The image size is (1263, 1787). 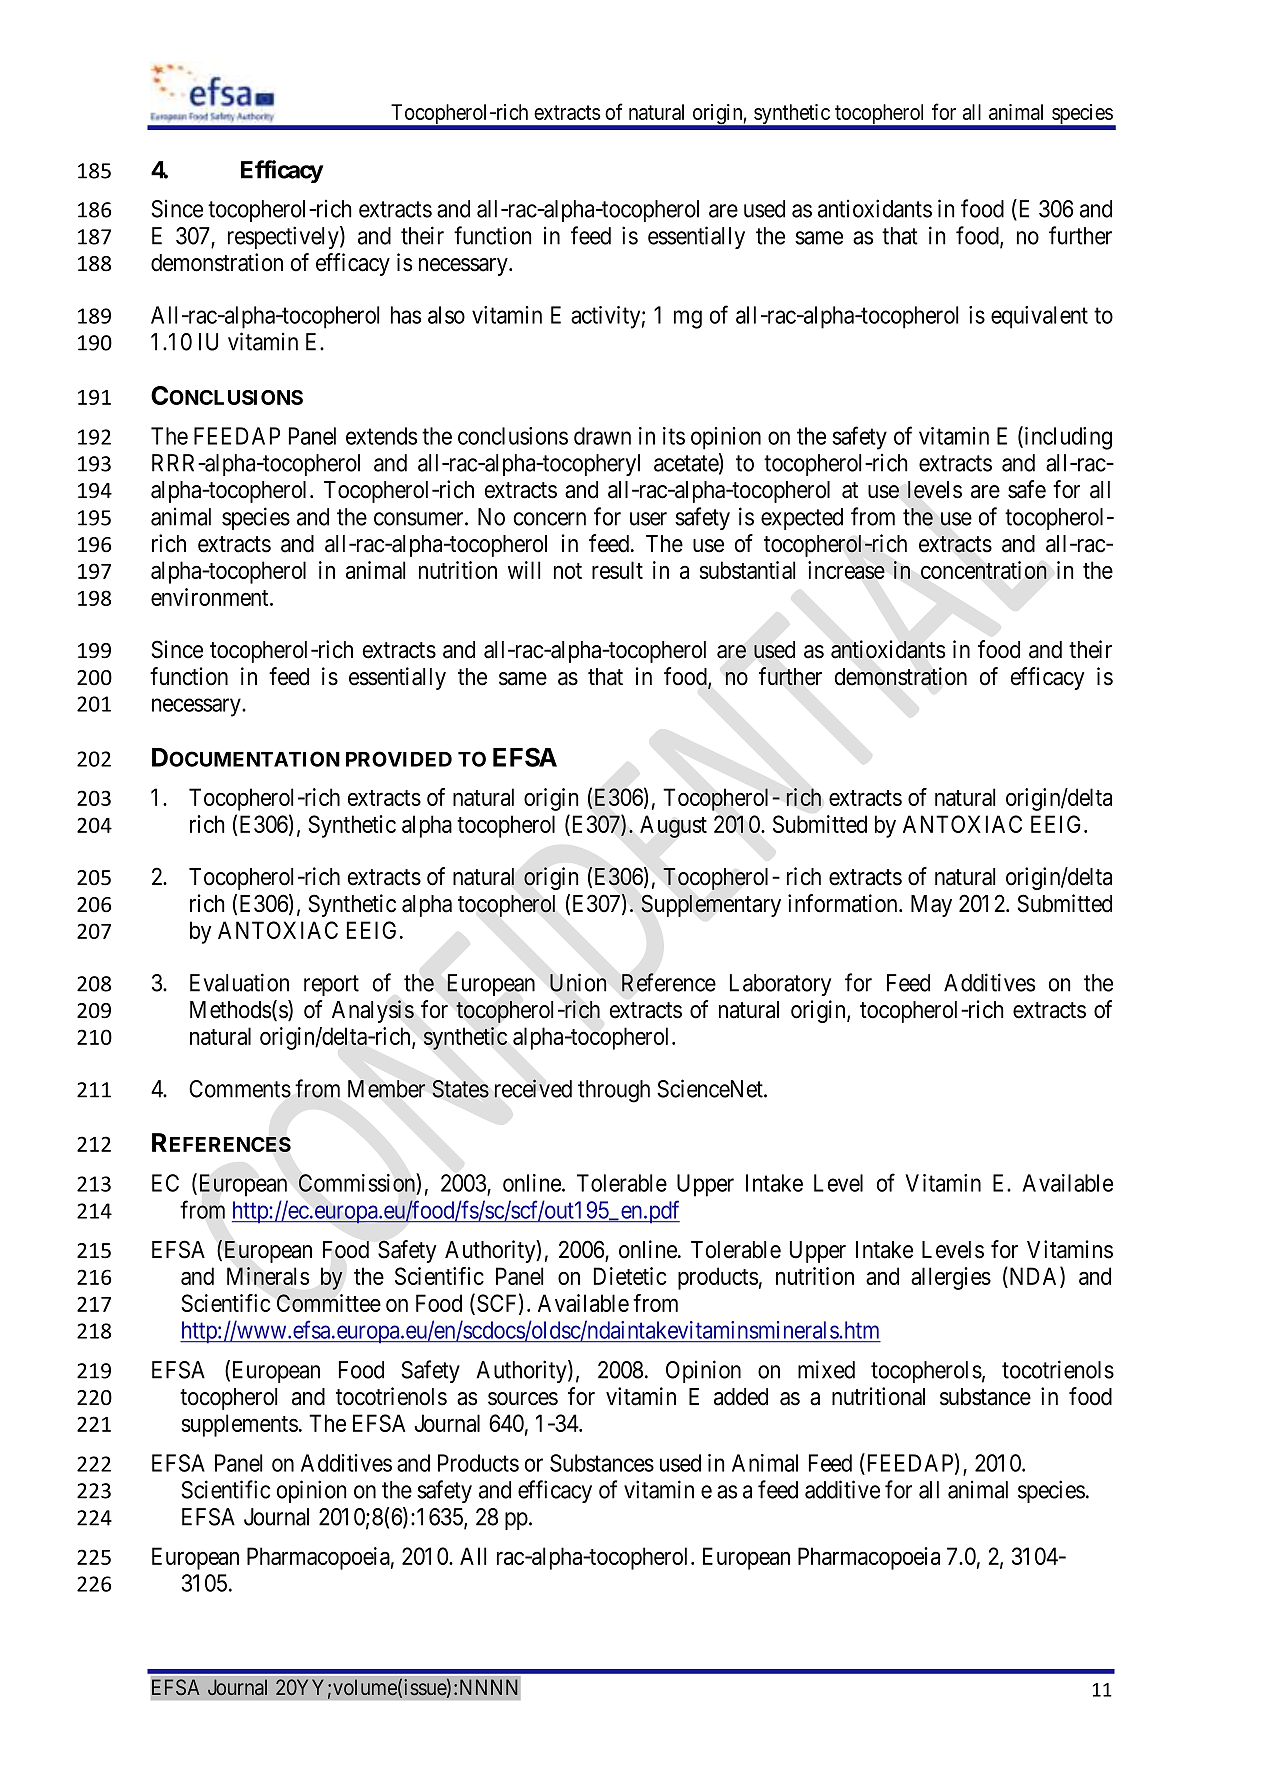 What do you see at coordinates (240, 1425) in the page?
I see `supplements` at bounding box center [240, 1425].
